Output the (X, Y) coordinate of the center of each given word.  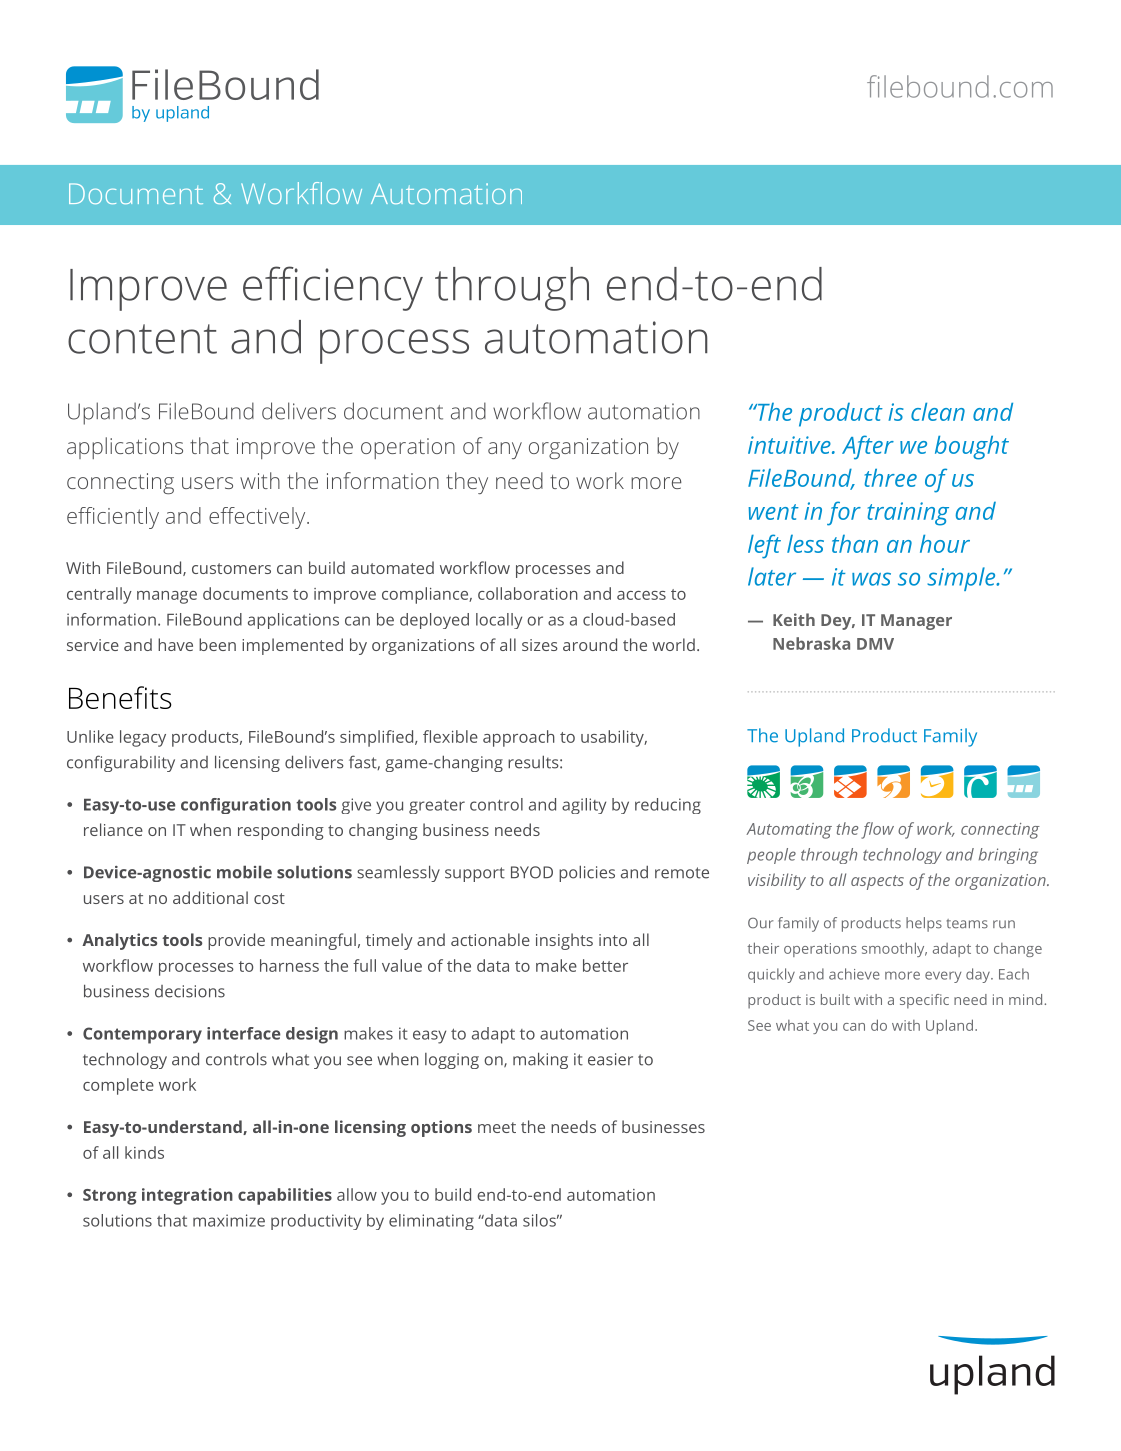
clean (938, 412)
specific (924, 1001)
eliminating (431, 1222)
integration (187, 1196)
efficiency (333, 288)
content (142, 339)
